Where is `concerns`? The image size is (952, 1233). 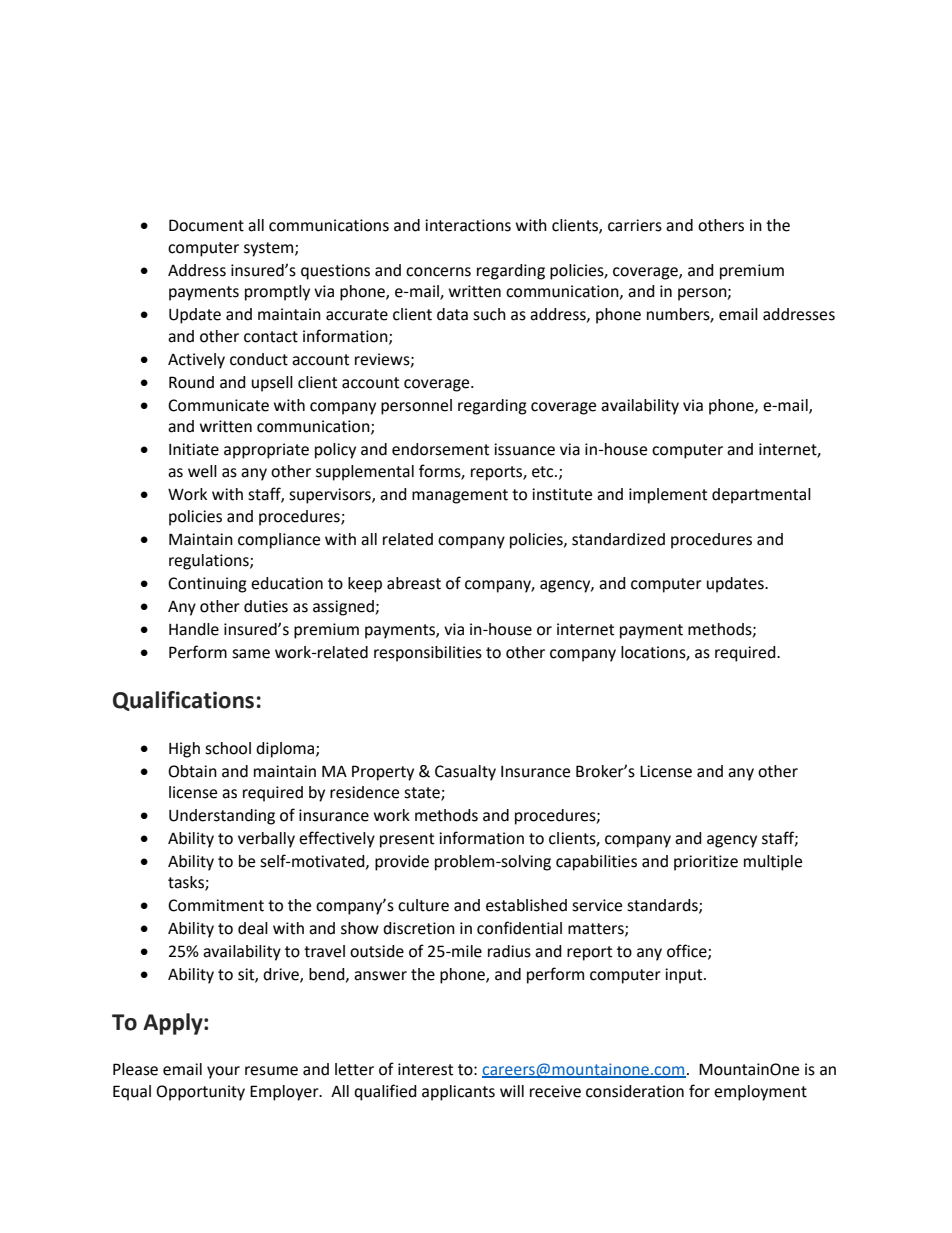
concerns is located at coordinates (438, 272).
